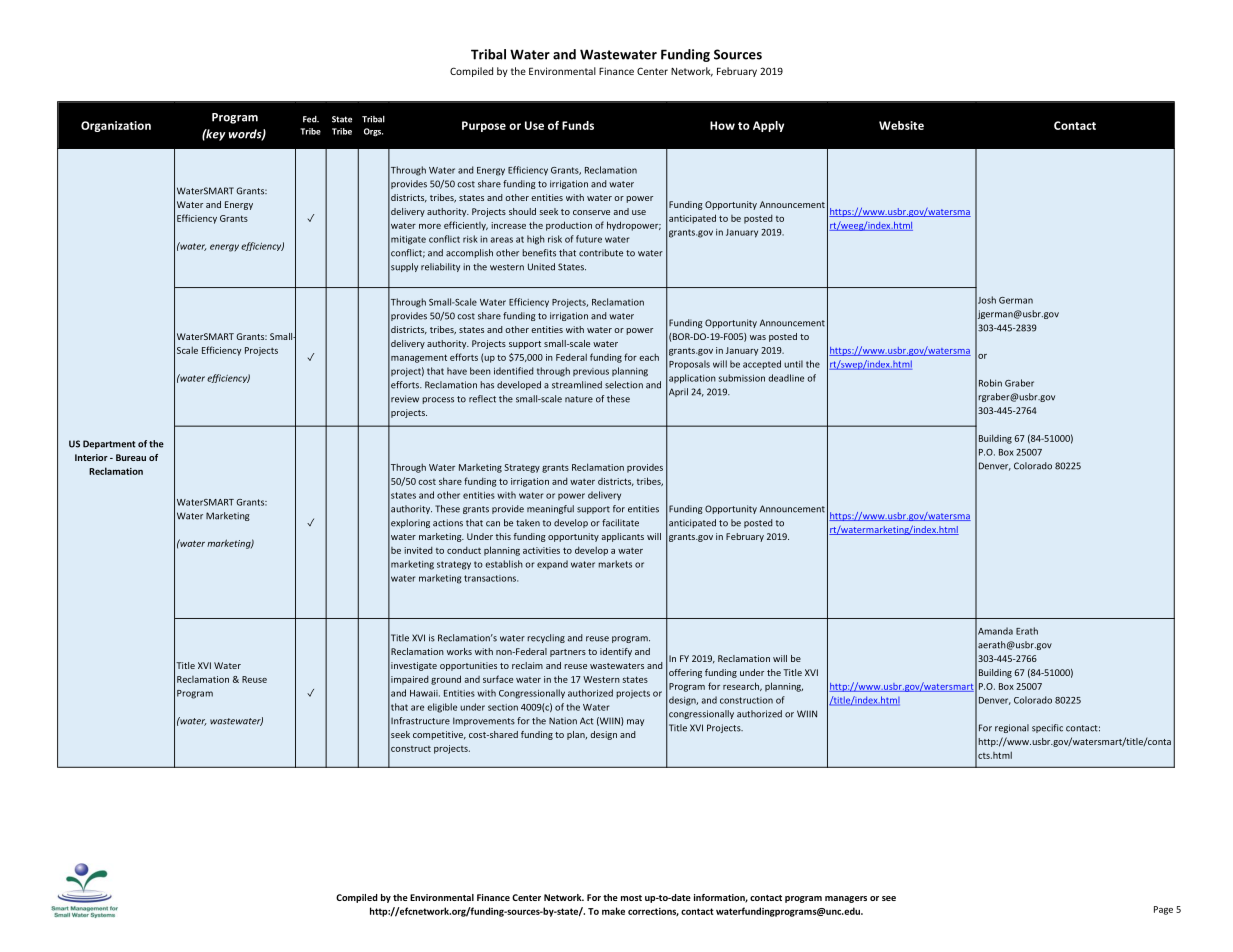  Describe the element at coordinates (620, 523) in the screenshot. I see `facilitate` at that location.
